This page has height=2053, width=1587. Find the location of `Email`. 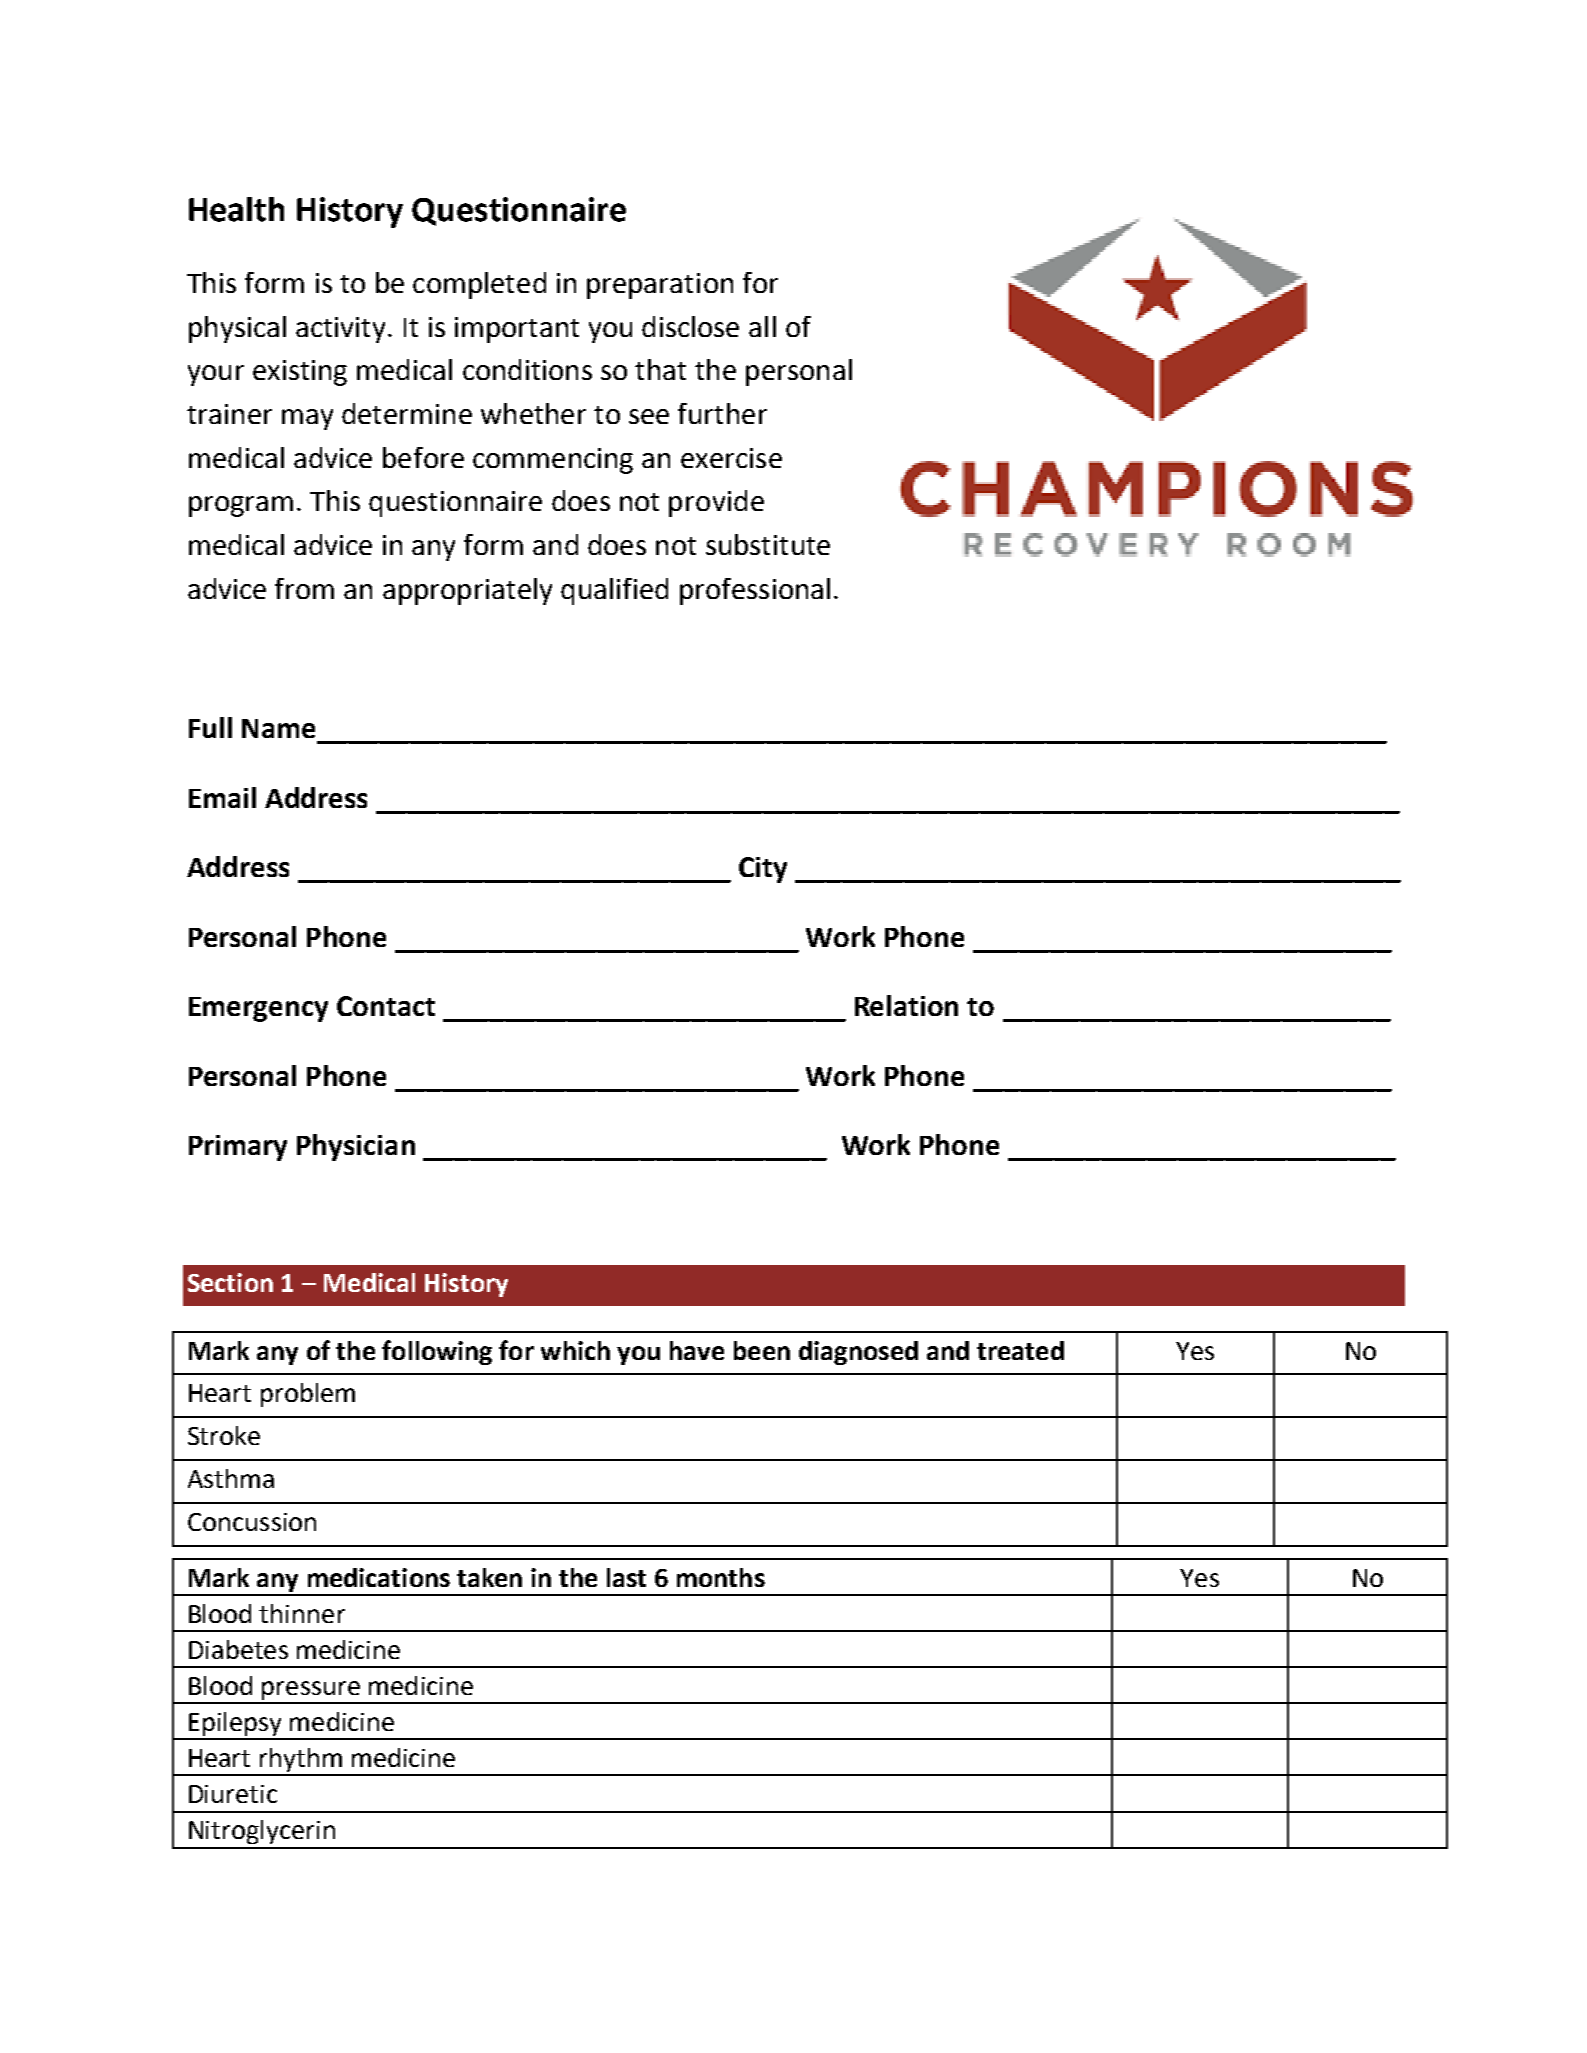

Email is located at coordinates (222, 797).
